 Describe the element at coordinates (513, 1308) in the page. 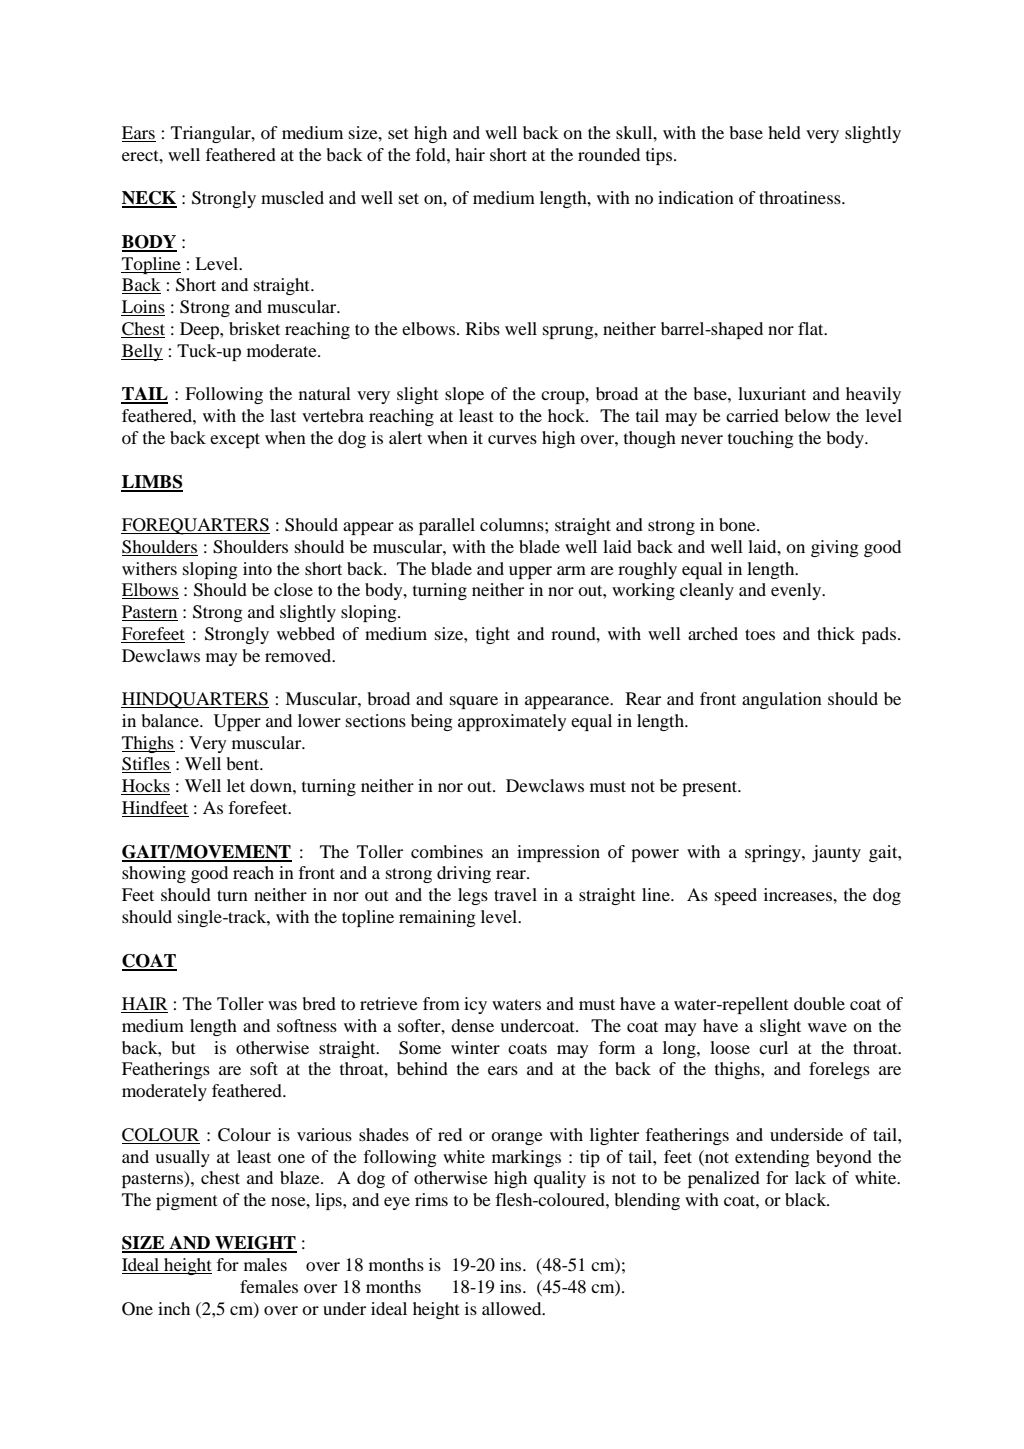

I see `allowed` at that location.
